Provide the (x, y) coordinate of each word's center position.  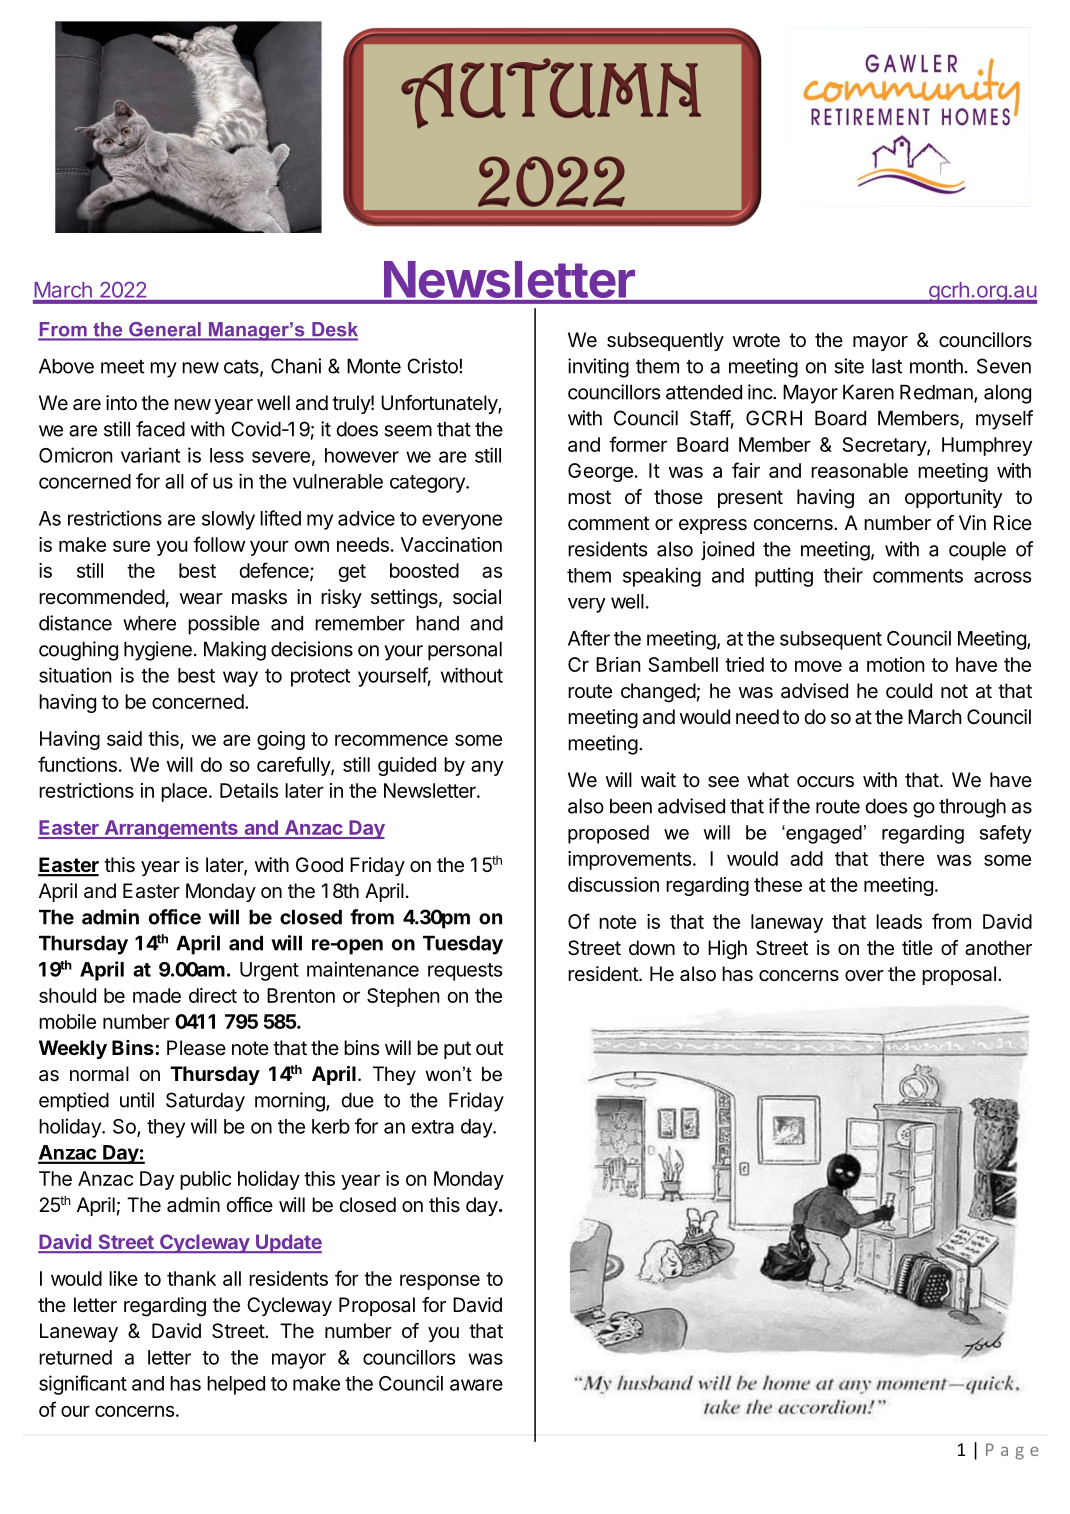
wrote (756, 340)
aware (476, 1385)
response (440, 1282)
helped (236, 1385)
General (165, 329)
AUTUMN (551, 93)
